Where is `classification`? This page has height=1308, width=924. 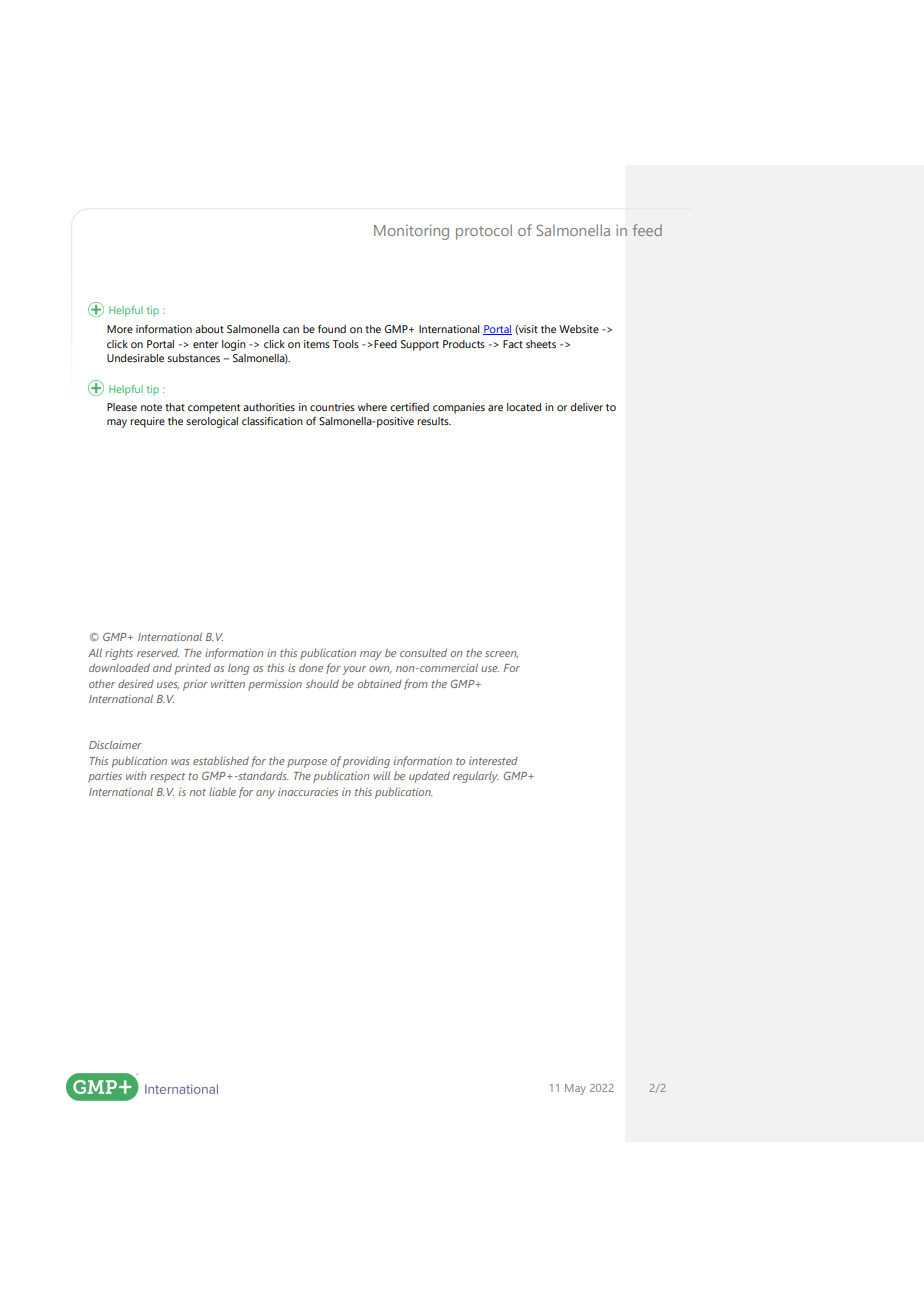
classification is located at coordinates (272, 421).
